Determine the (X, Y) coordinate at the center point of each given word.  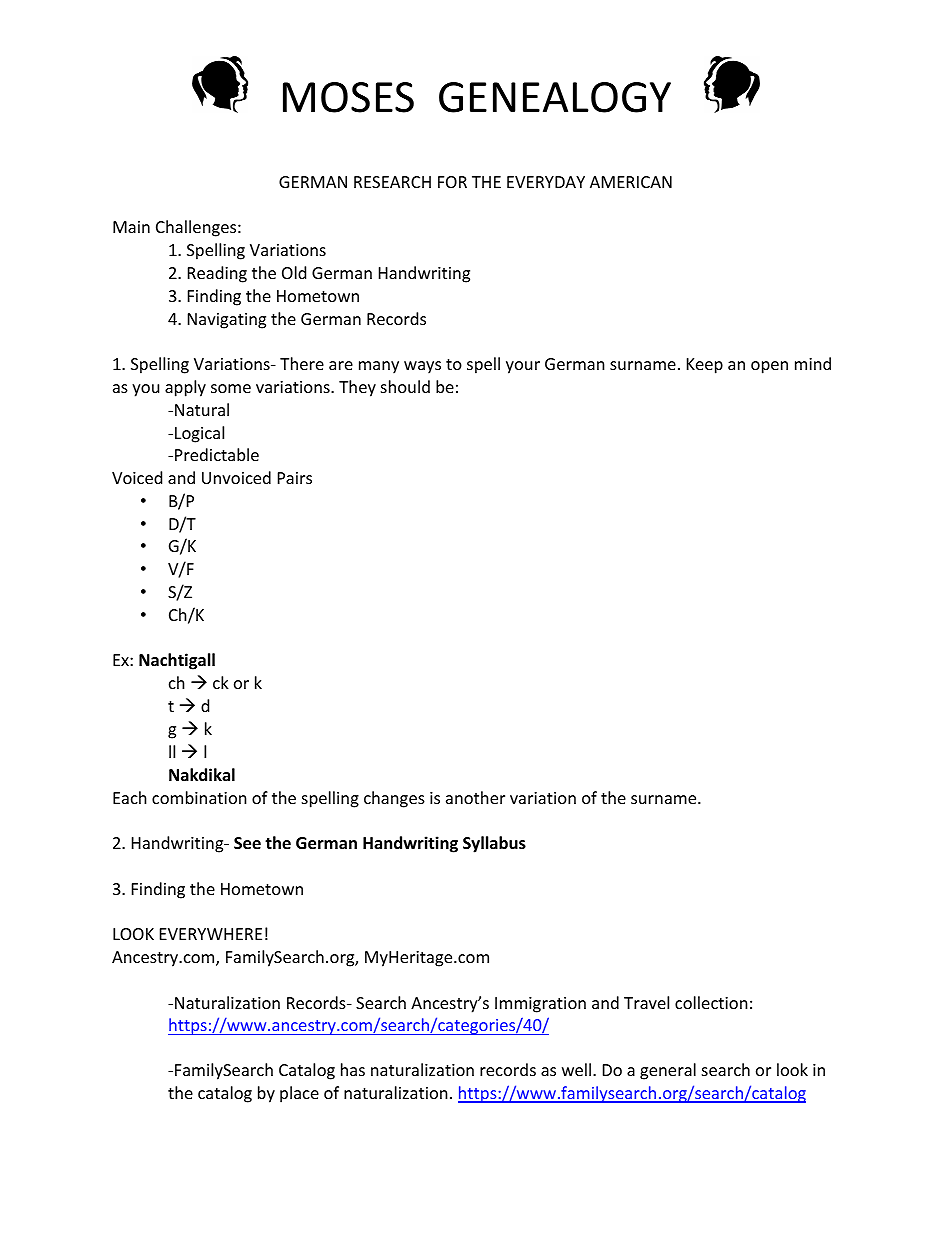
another (475, 797)
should (405, 386)
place (299, 1094)
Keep (705, 366)
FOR (452, 182)
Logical (199, 434)
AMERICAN (631, 182)
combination (199, 797)
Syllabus (494, 844)
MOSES (348, 97)
